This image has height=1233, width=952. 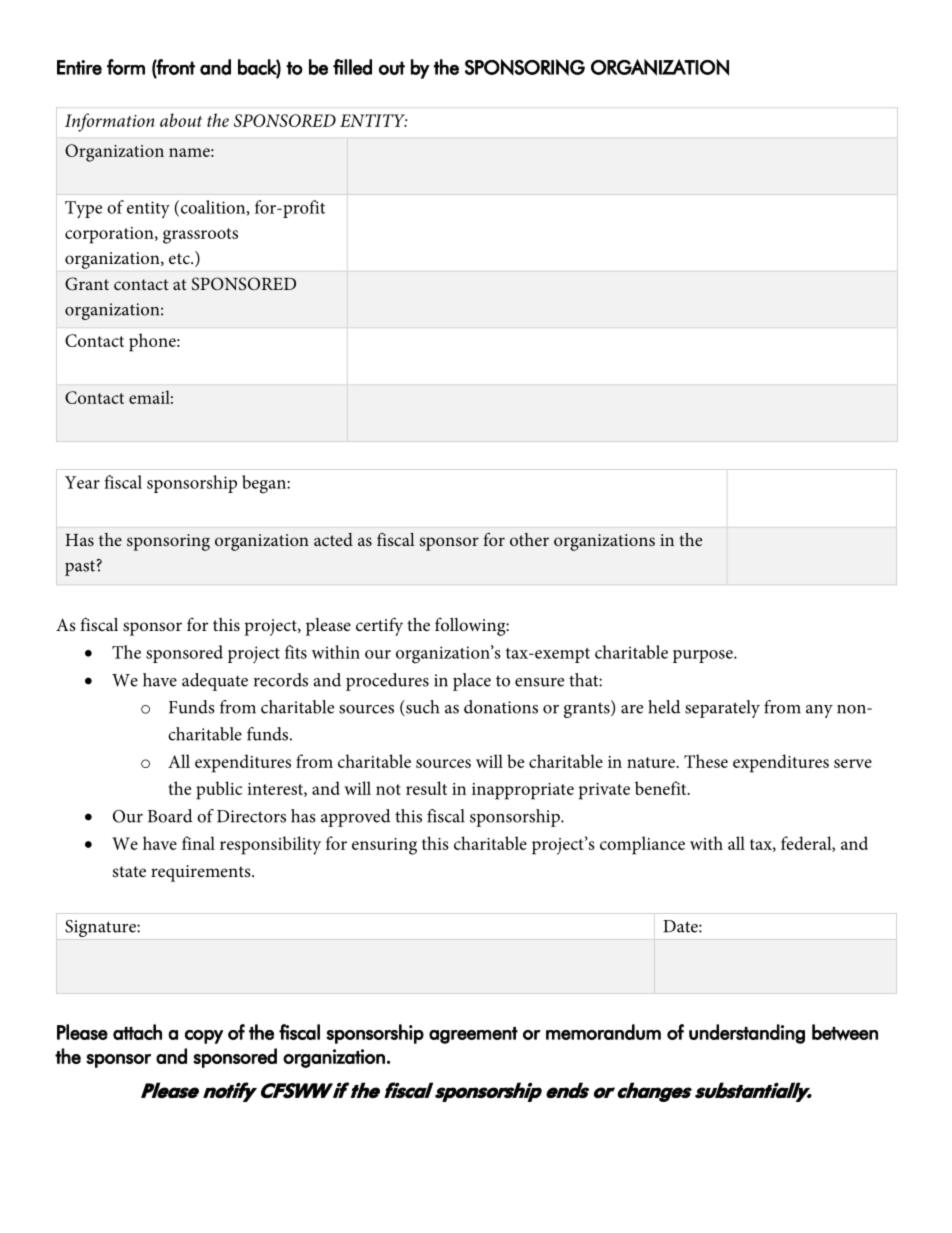 I want to click on etc, so click(x=180, y=258).
